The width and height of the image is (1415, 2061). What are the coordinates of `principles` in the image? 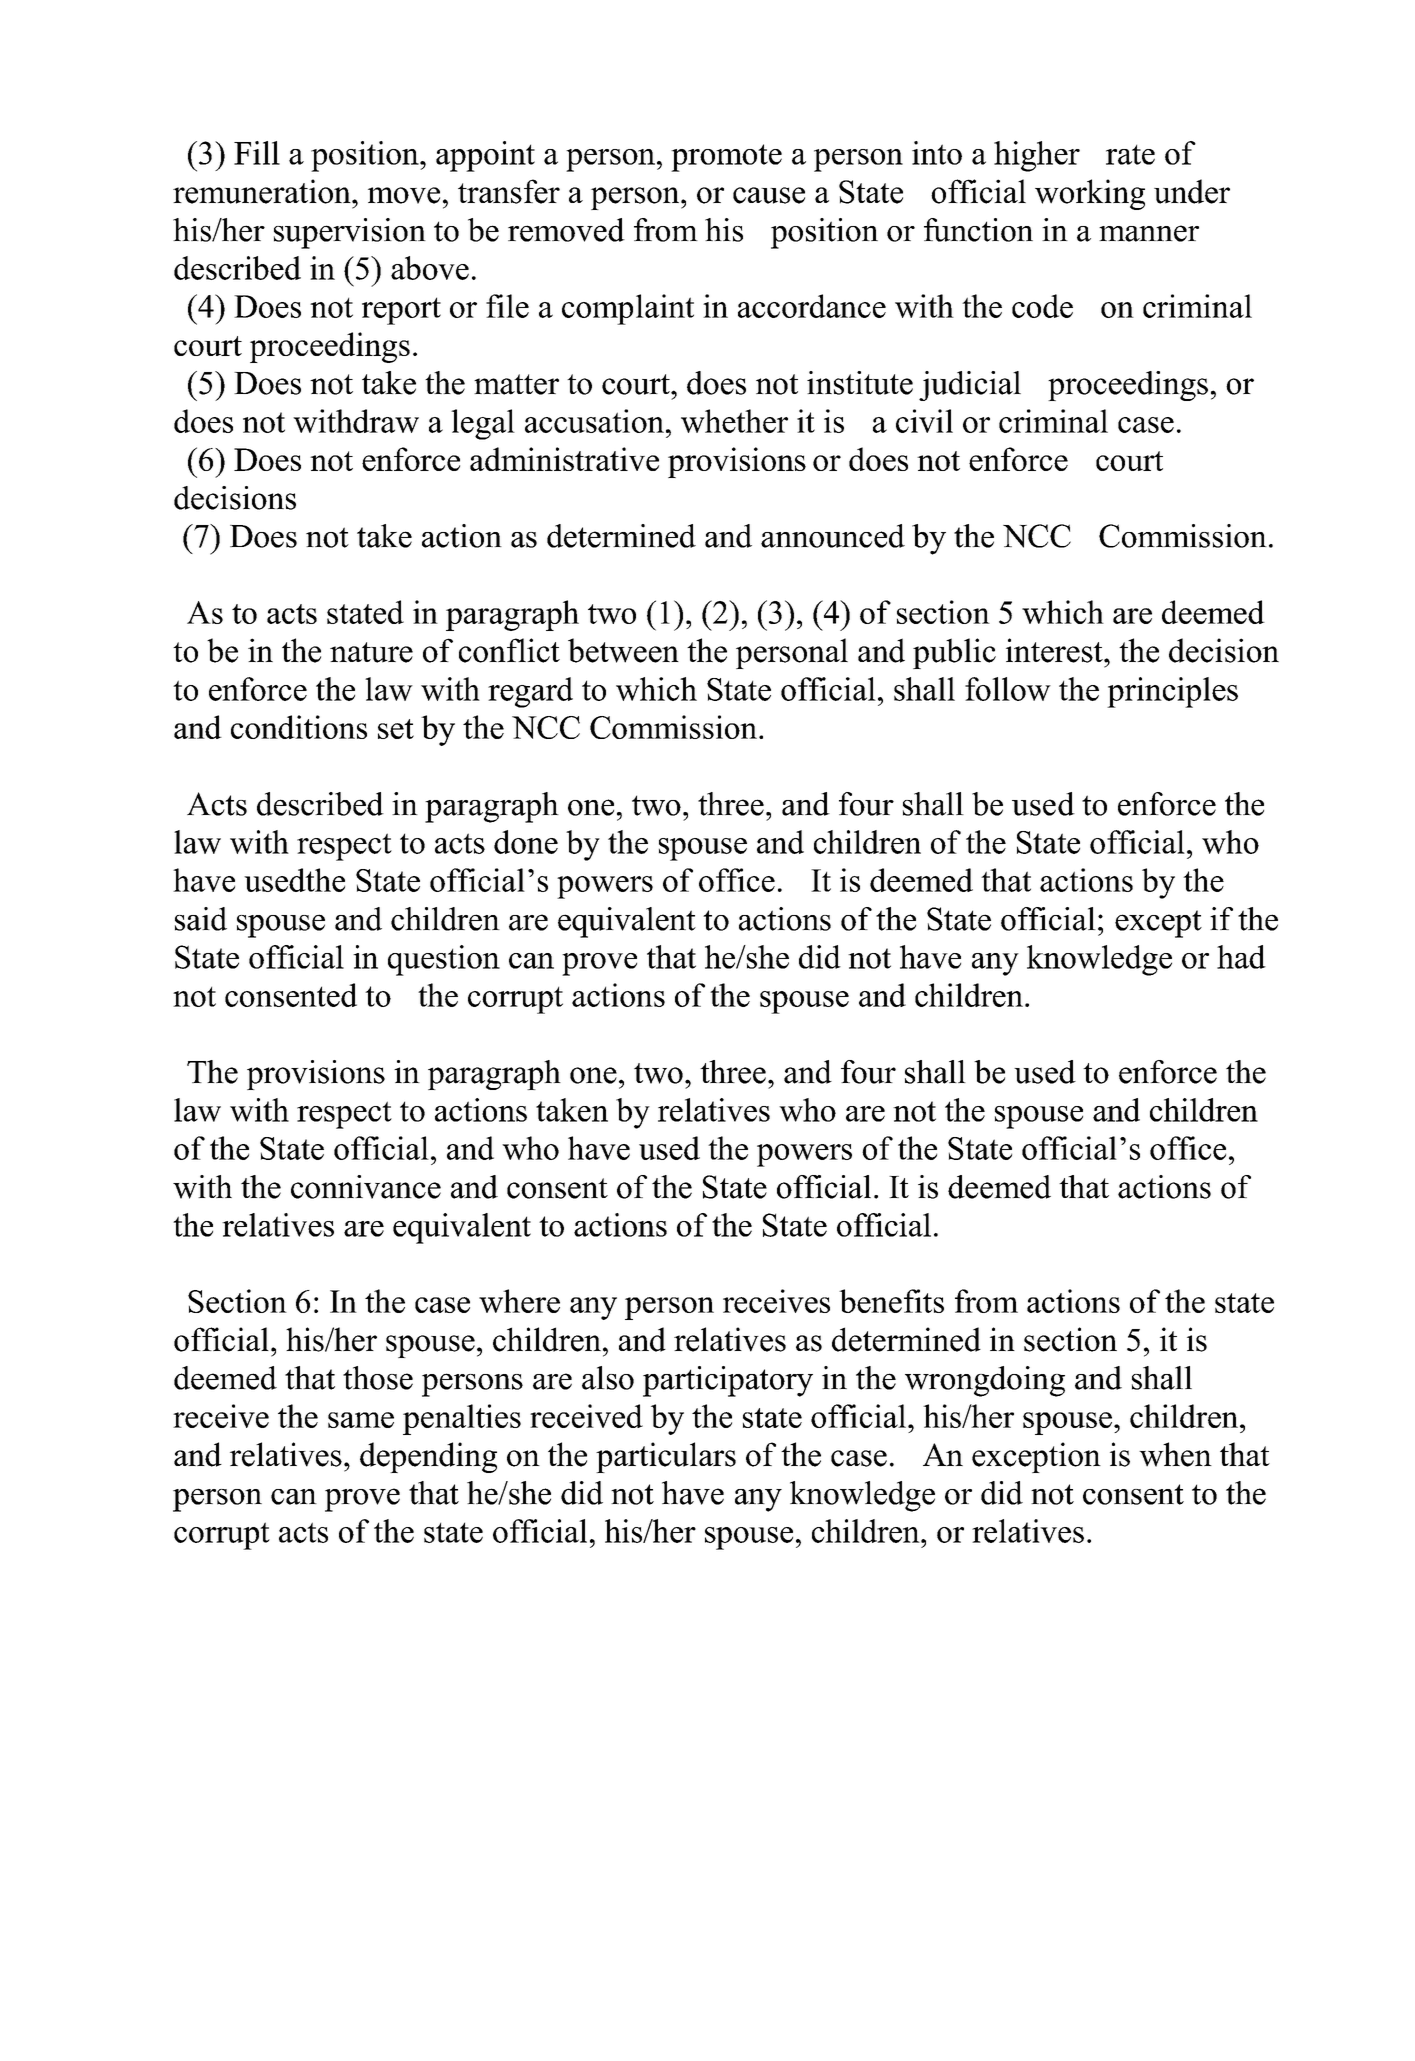 It's located at (1172, 692).
